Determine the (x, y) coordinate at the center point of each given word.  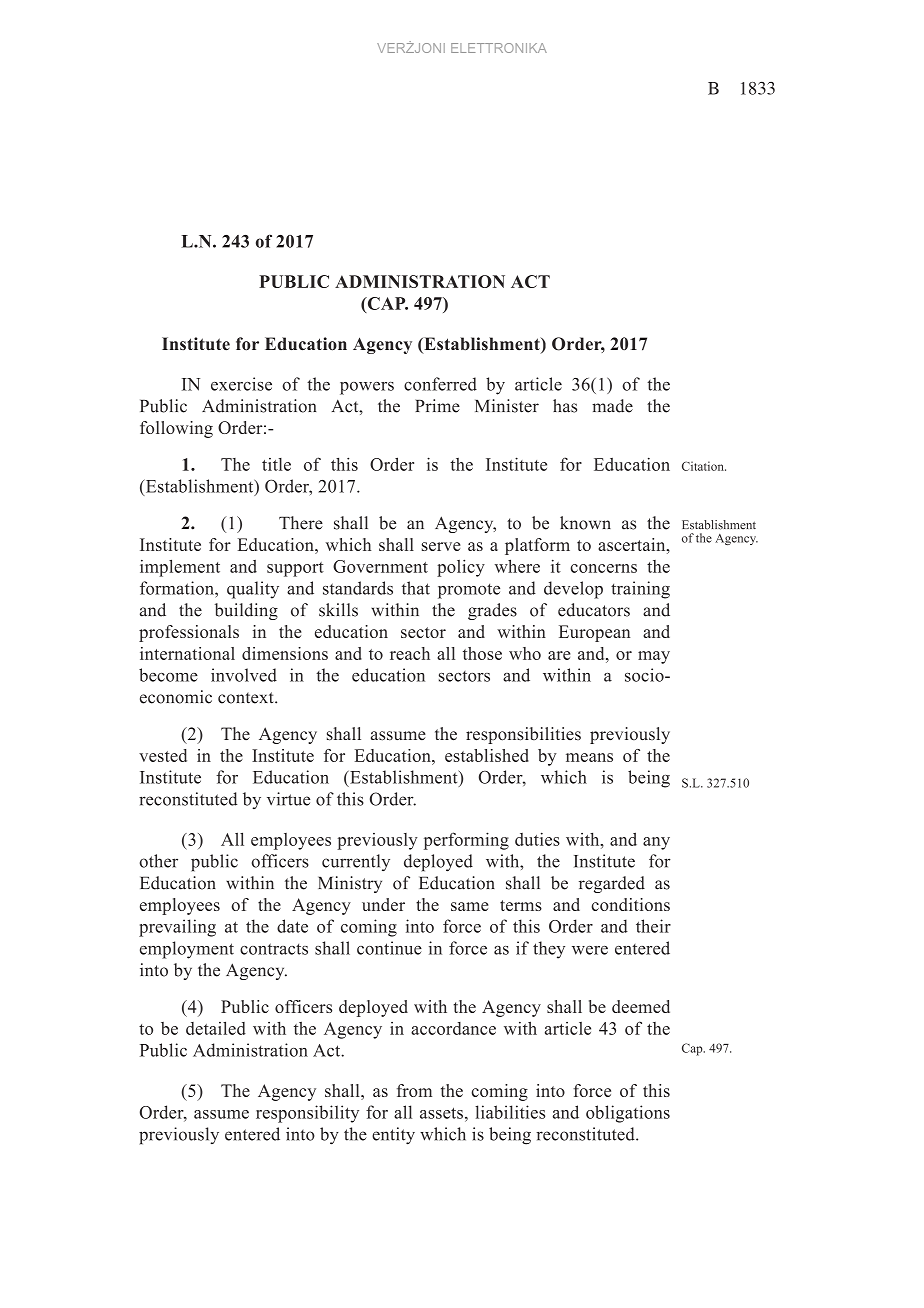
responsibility (307, 1114)
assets (441, 1113)
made (612, 406)
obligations (628, 1114)
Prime (437, 406)
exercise (241, 384)
